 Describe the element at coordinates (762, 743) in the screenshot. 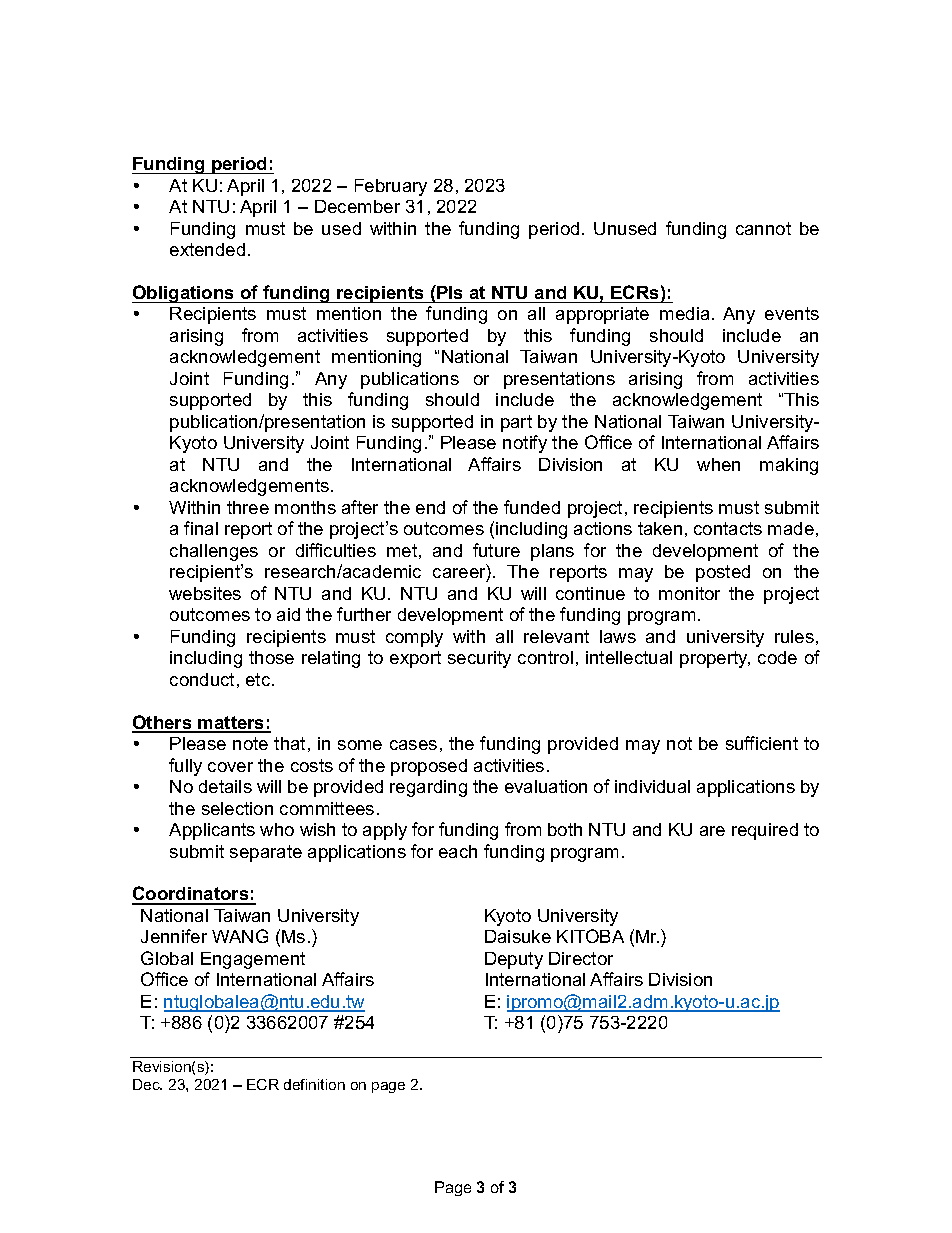

I see `sufficient` at that location.
